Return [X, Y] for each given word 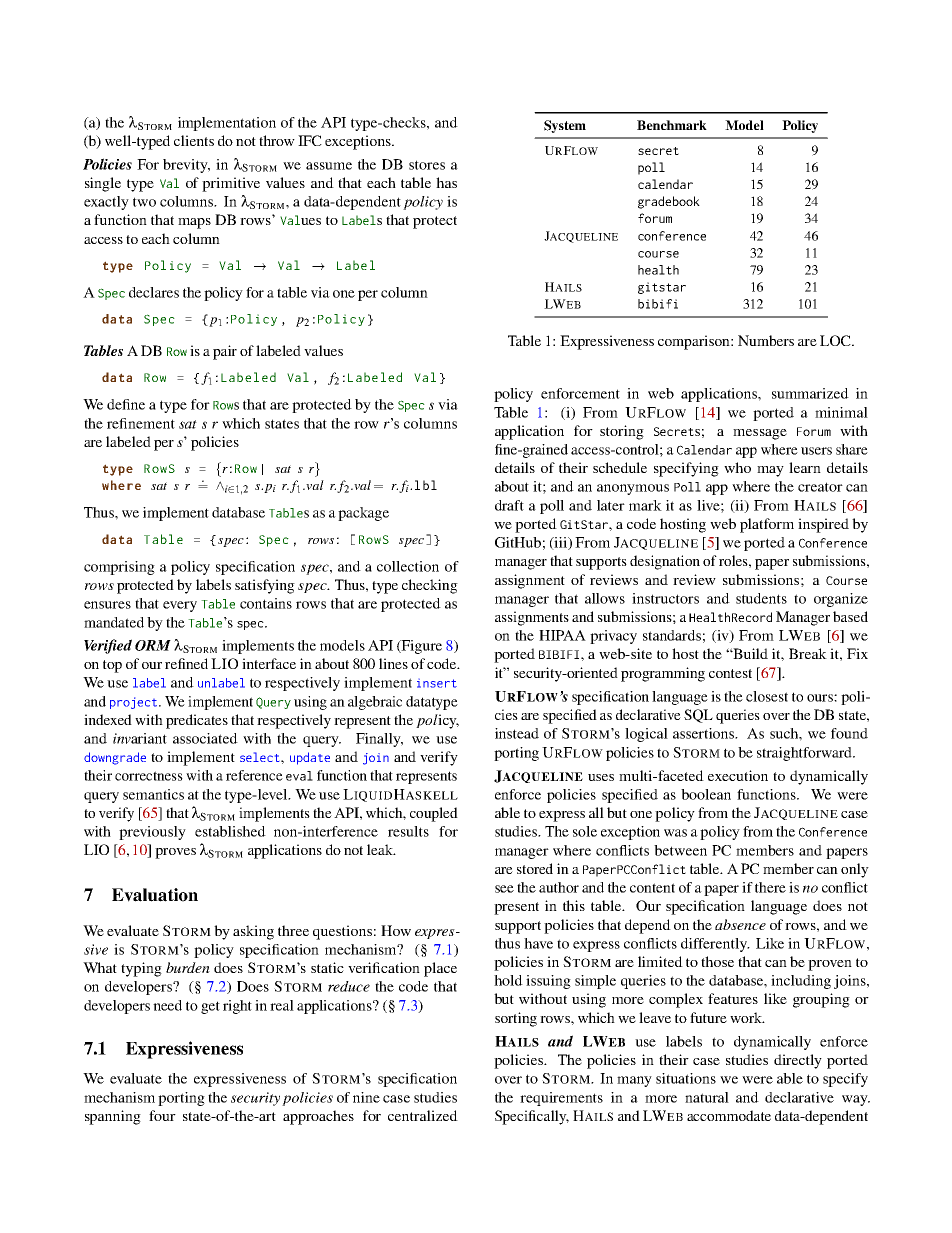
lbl [426, 485]
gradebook [669, 202]
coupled [434, 814]
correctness [149, 776]
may [770, 471]
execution [738, 775]
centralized [423, 1115]
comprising [119, 568]
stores [427, 165]
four [162, 1115]
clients [194, 140]
